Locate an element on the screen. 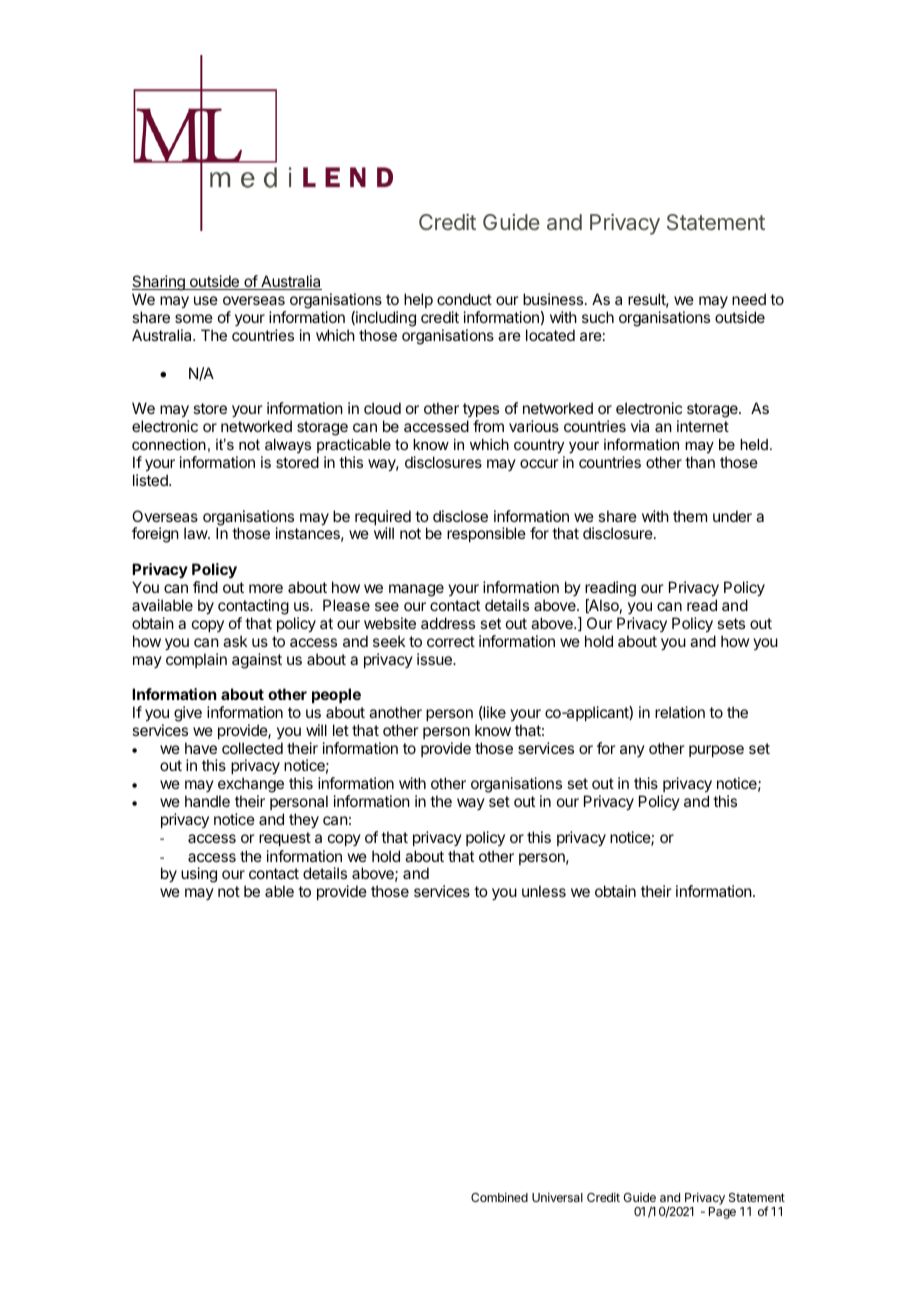 The image size is (924, 1308). purpose is located at coordinates (716, 751).
